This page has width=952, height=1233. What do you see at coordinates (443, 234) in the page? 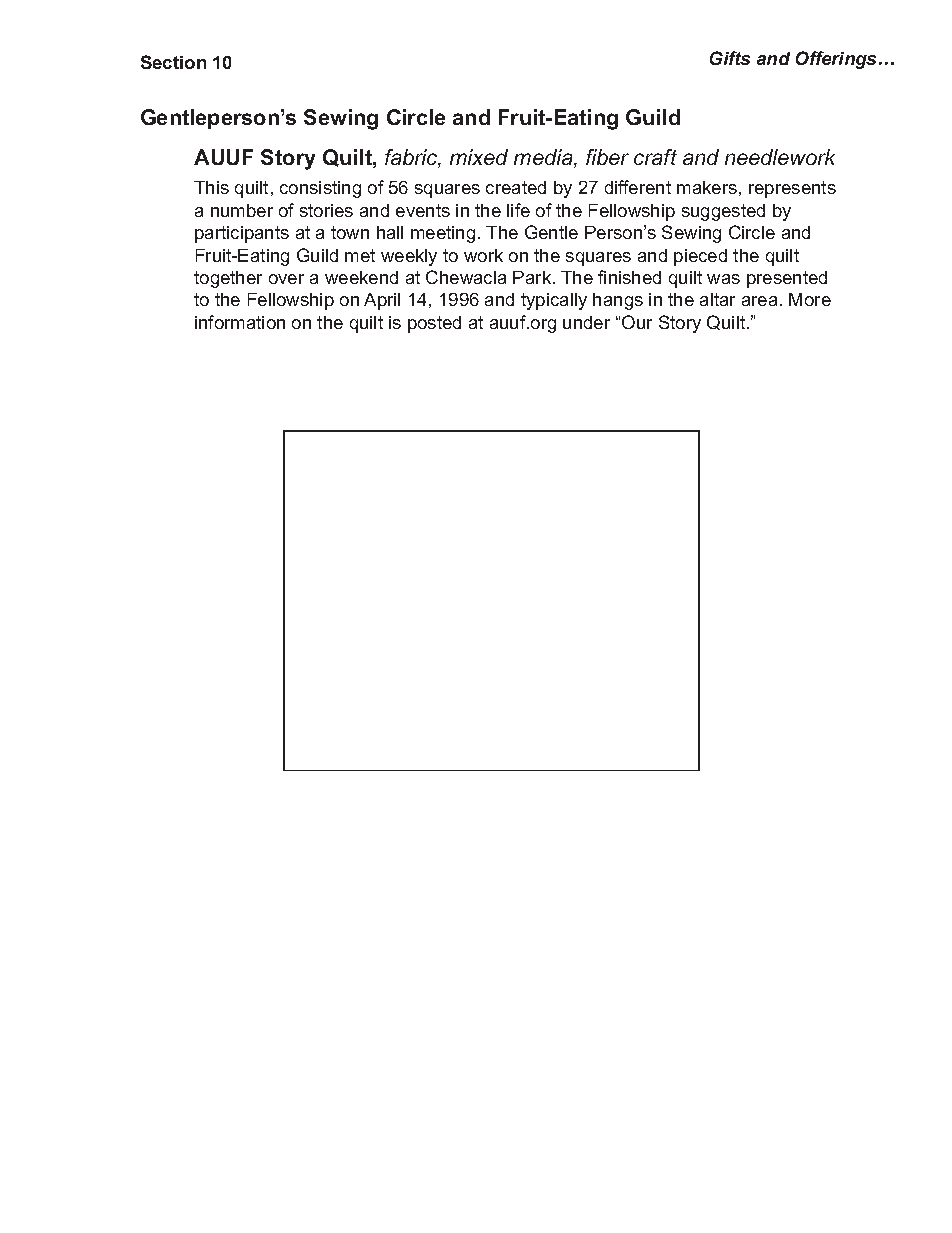
I see `meeting` at bounding box center [443, 234].
